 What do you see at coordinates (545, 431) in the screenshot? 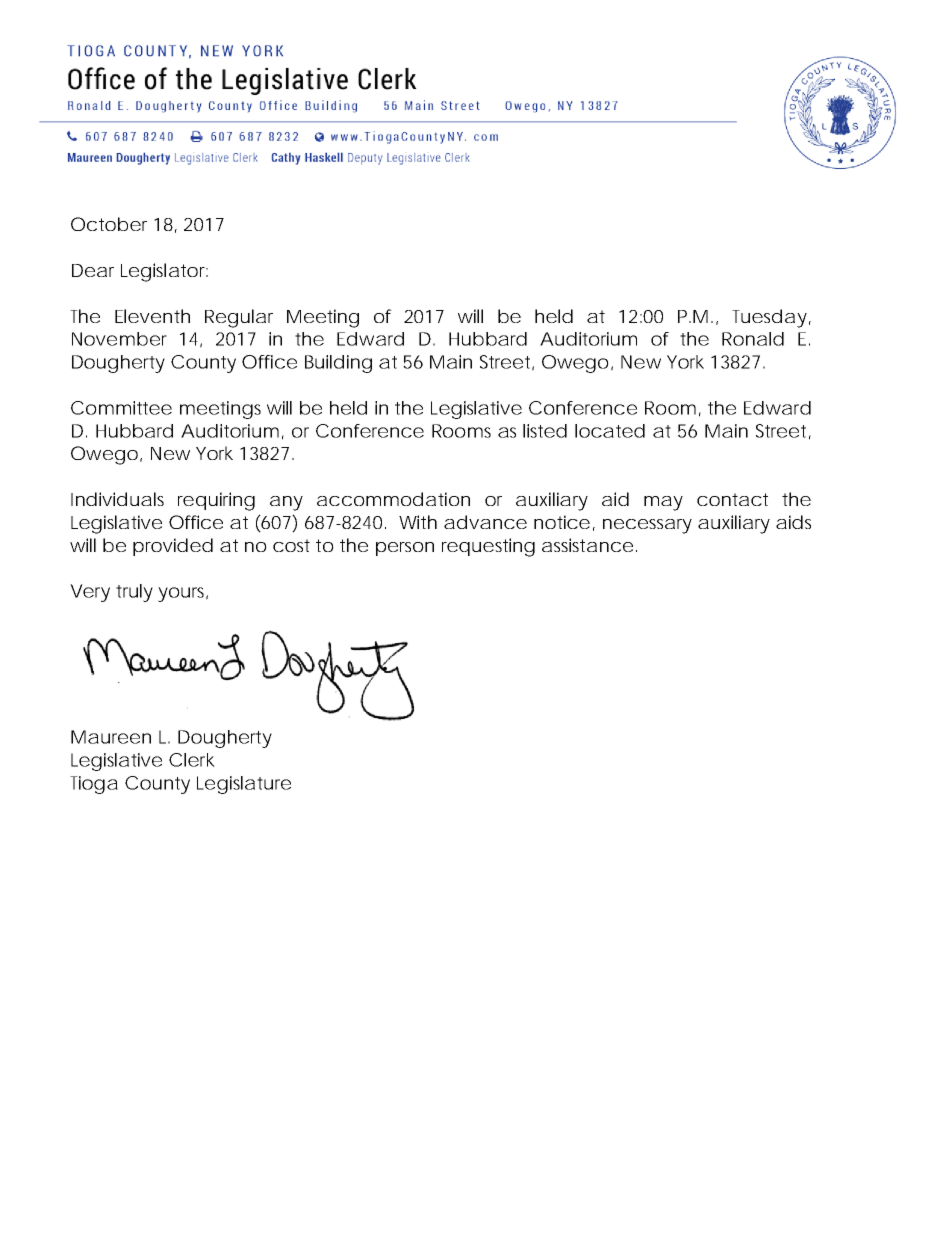
I see `listed` at bounding box center [545, 431].
